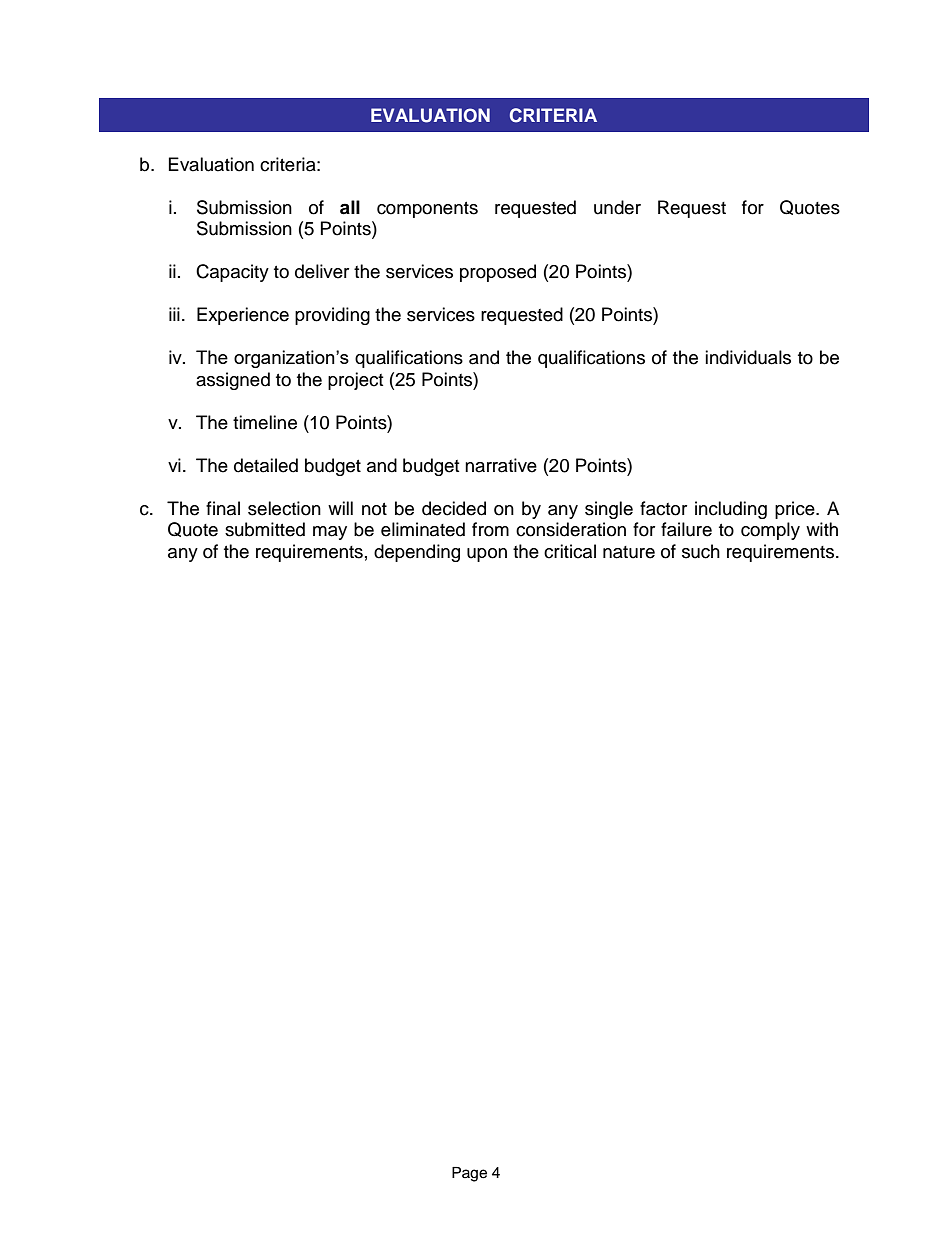  I want to click on Capacity, so click(232, 273).
